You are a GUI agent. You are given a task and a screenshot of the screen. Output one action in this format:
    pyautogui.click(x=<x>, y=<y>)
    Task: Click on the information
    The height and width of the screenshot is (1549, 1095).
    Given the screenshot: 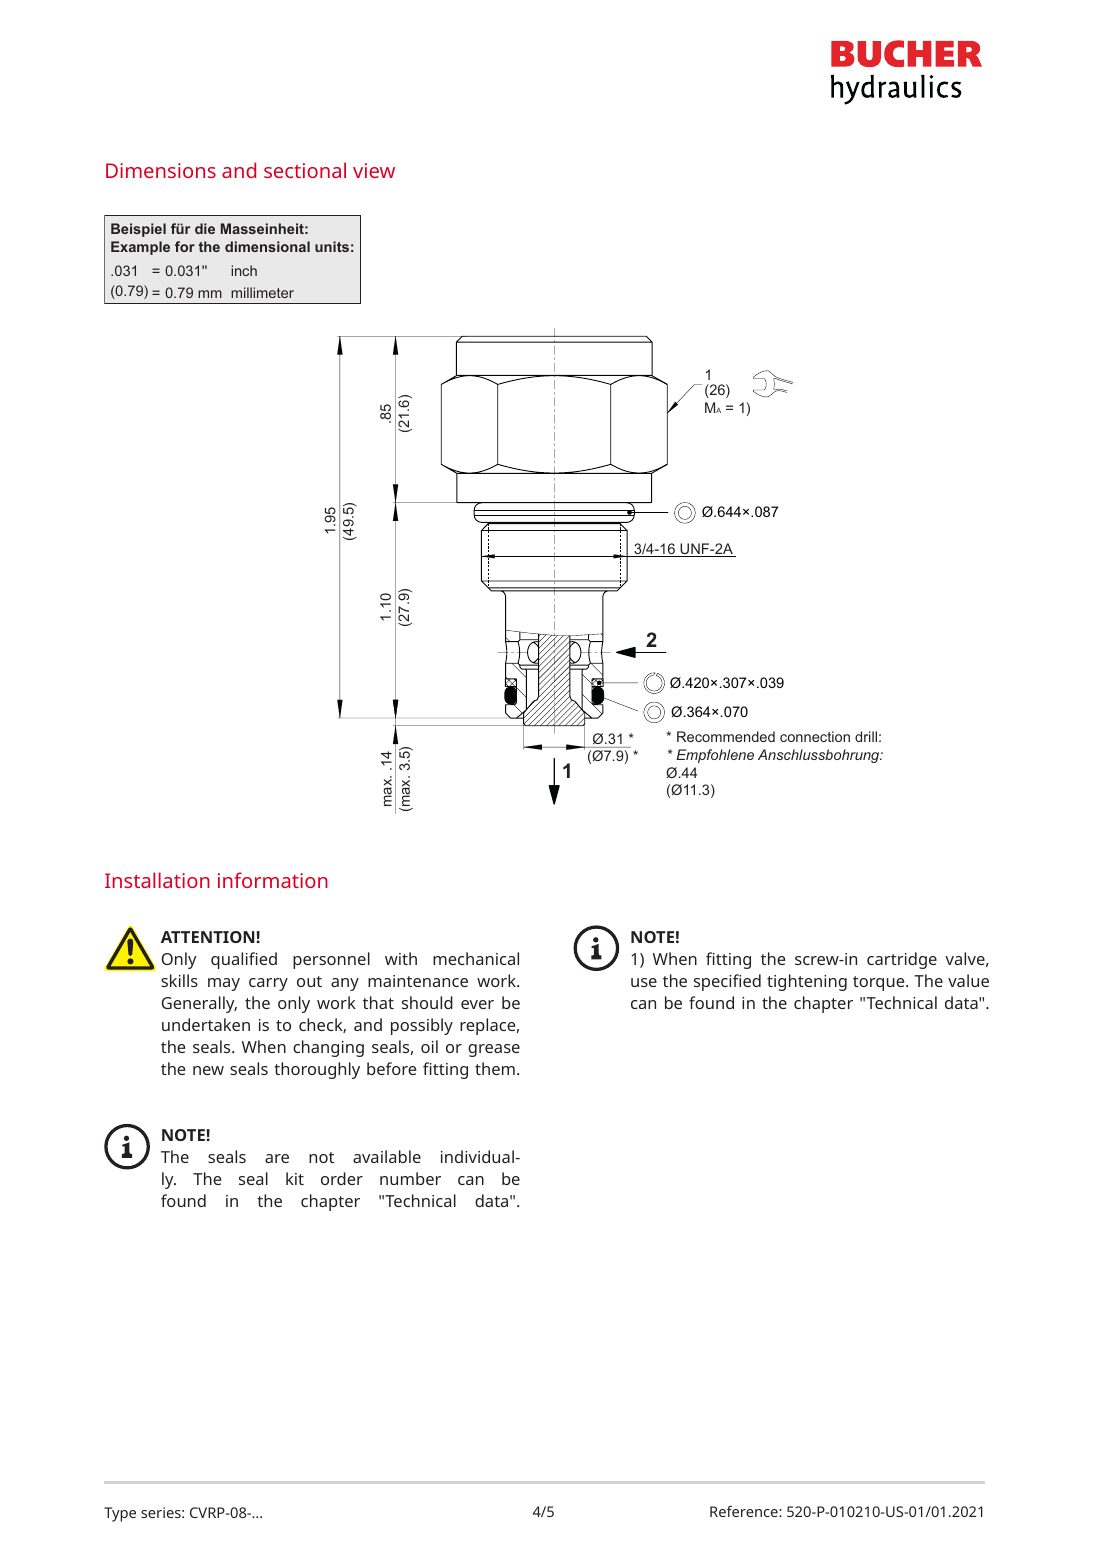 What is the action you would take?
    pyautogui.click(x=273, y=880)
